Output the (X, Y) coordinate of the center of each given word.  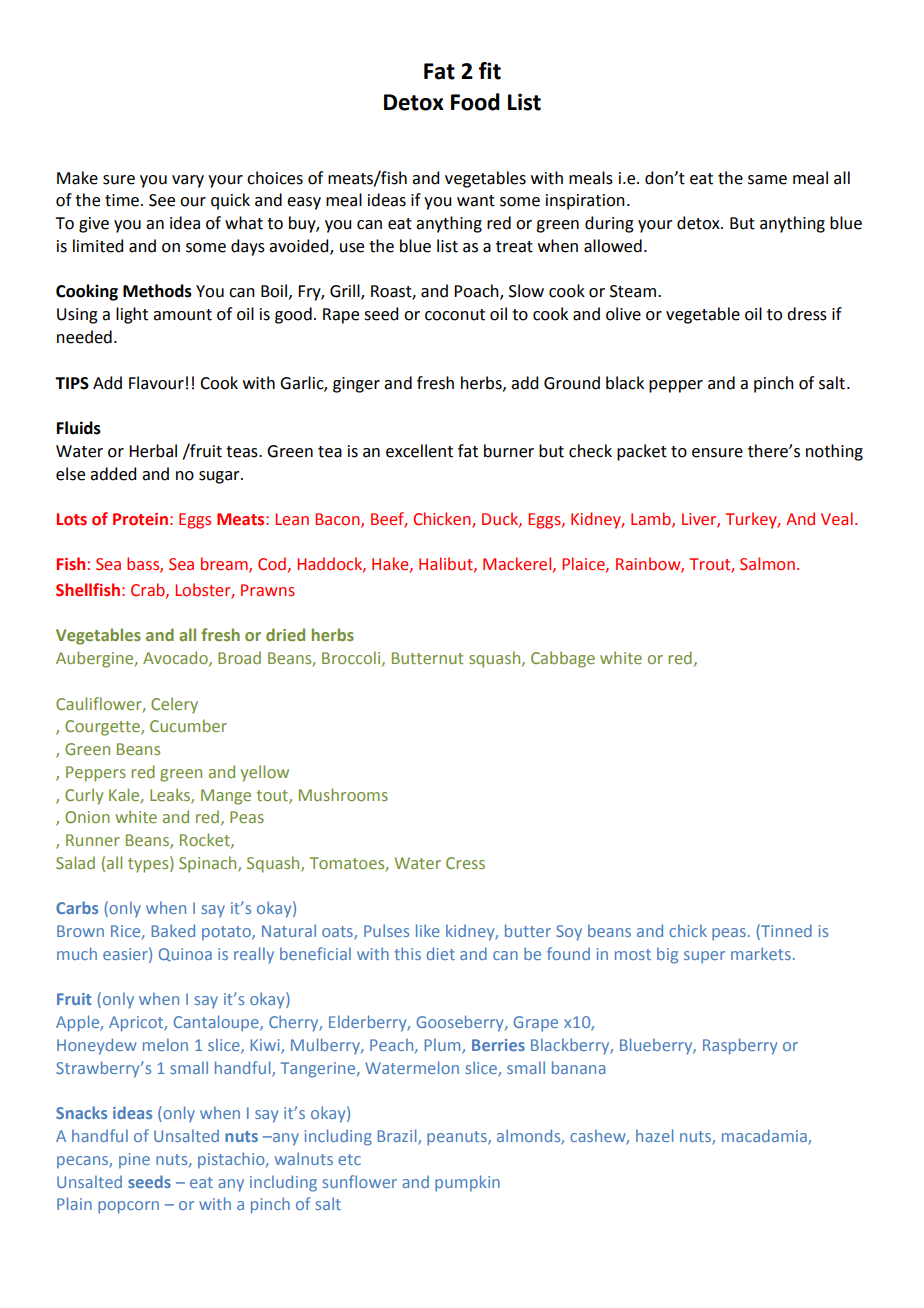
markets (761, 953)
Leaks (171, 795)
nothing (834, 452)
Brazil (398, 1137)
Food (475, 102)
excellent (419, 451)
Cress (465, 863)
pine (134, 1161)
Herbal (153, 451)
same (767, 180)
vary (188, 181)
